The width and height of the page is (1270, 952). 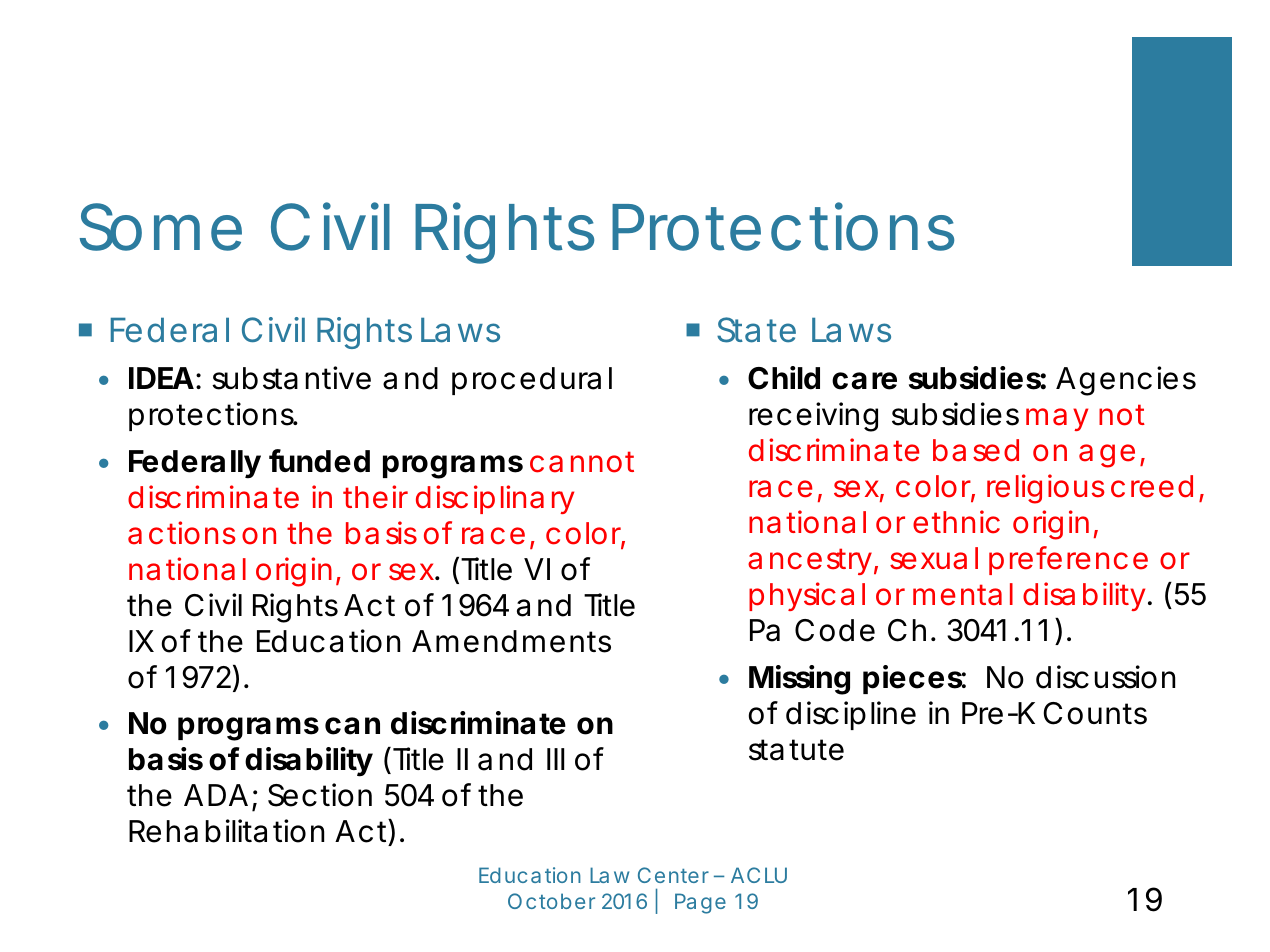 What do you see at coordinates (976, 450) in the page?
I see `based` at bounding box center [976, 450].
